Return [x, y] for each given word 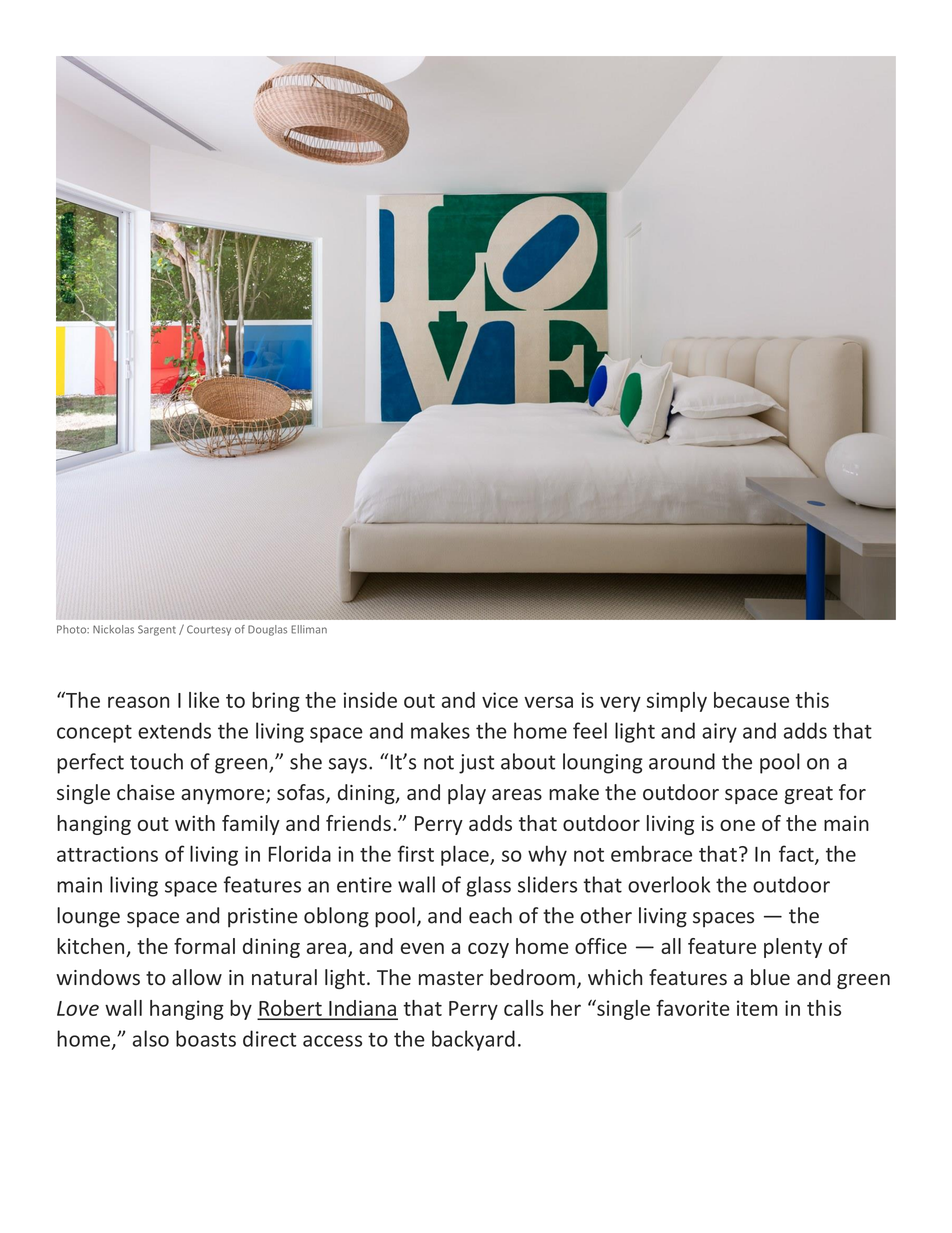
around [682, 761]
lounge [88, 917]
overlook [669, 884]
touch [156, 761]
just [476, 764]
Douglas [267, 630]
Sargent [157, 630]
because [751, 700]
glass [488, 886]
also [151, 1038]
